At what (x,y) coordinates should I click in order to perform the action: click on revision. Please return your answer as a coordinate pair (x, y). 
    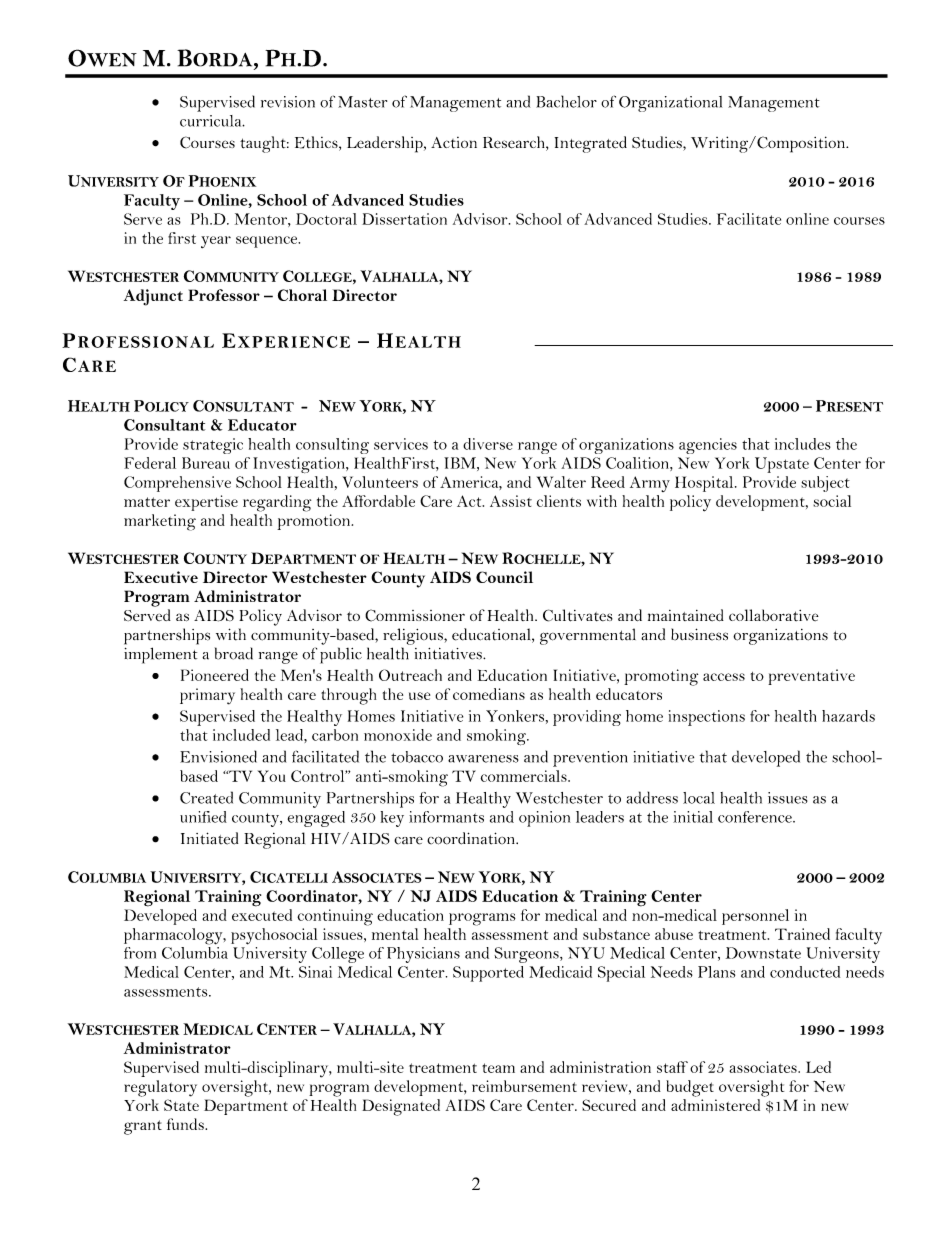
    Looking at the image, I should click on (288, 102).
